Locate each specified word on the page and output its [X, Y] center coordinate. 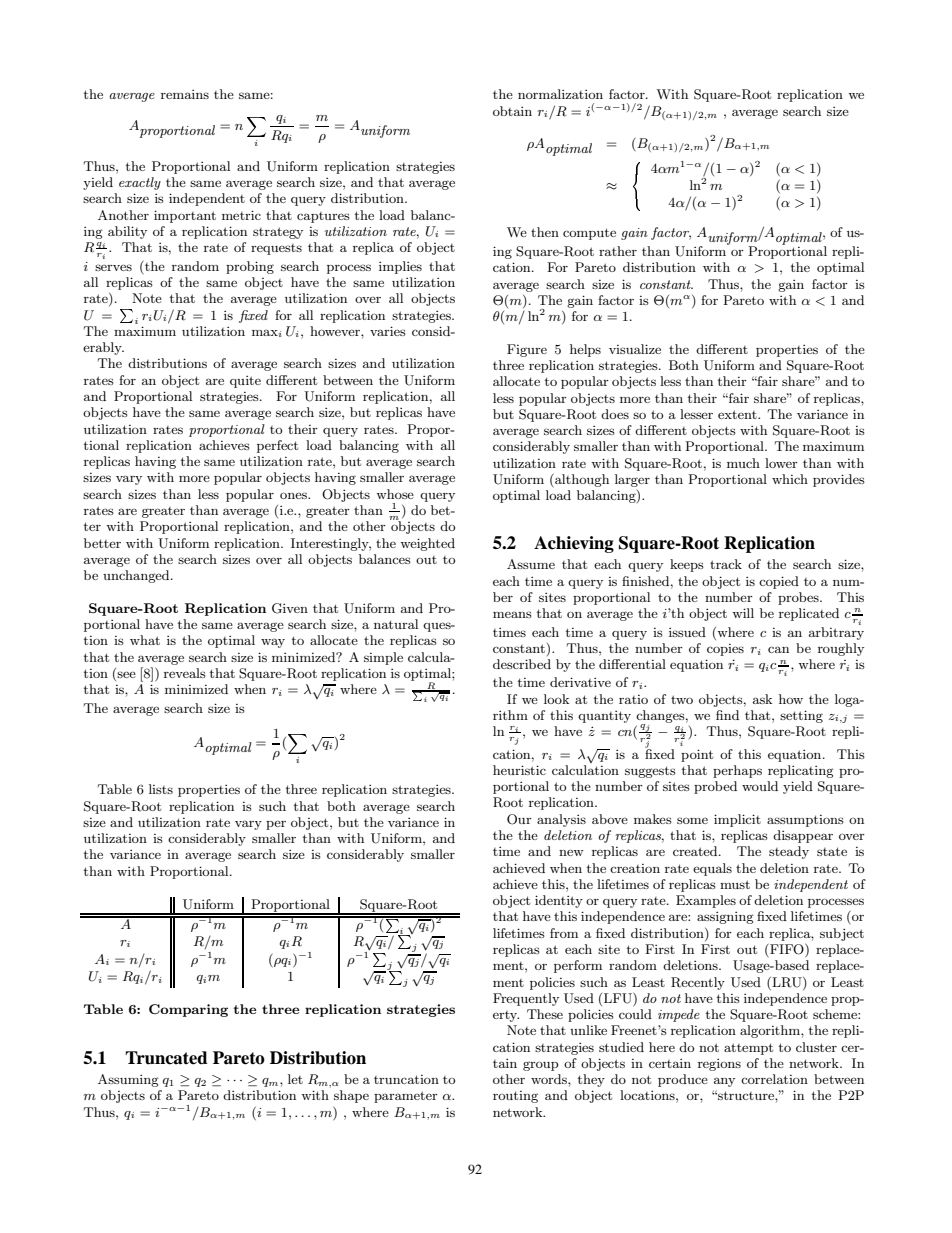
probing [250, 267]
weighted [427, 544]
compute [589, 234]
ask [762, 699]
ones [294, 495]
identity [559, 901]
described [522, 664]
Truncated [166, 1058]
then [545, 232]
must [735, 884]
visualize [635, 349]
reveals [185, 673]
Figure [527, 350]
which [790, 479]
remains [185, 94]
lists [161, 789]
